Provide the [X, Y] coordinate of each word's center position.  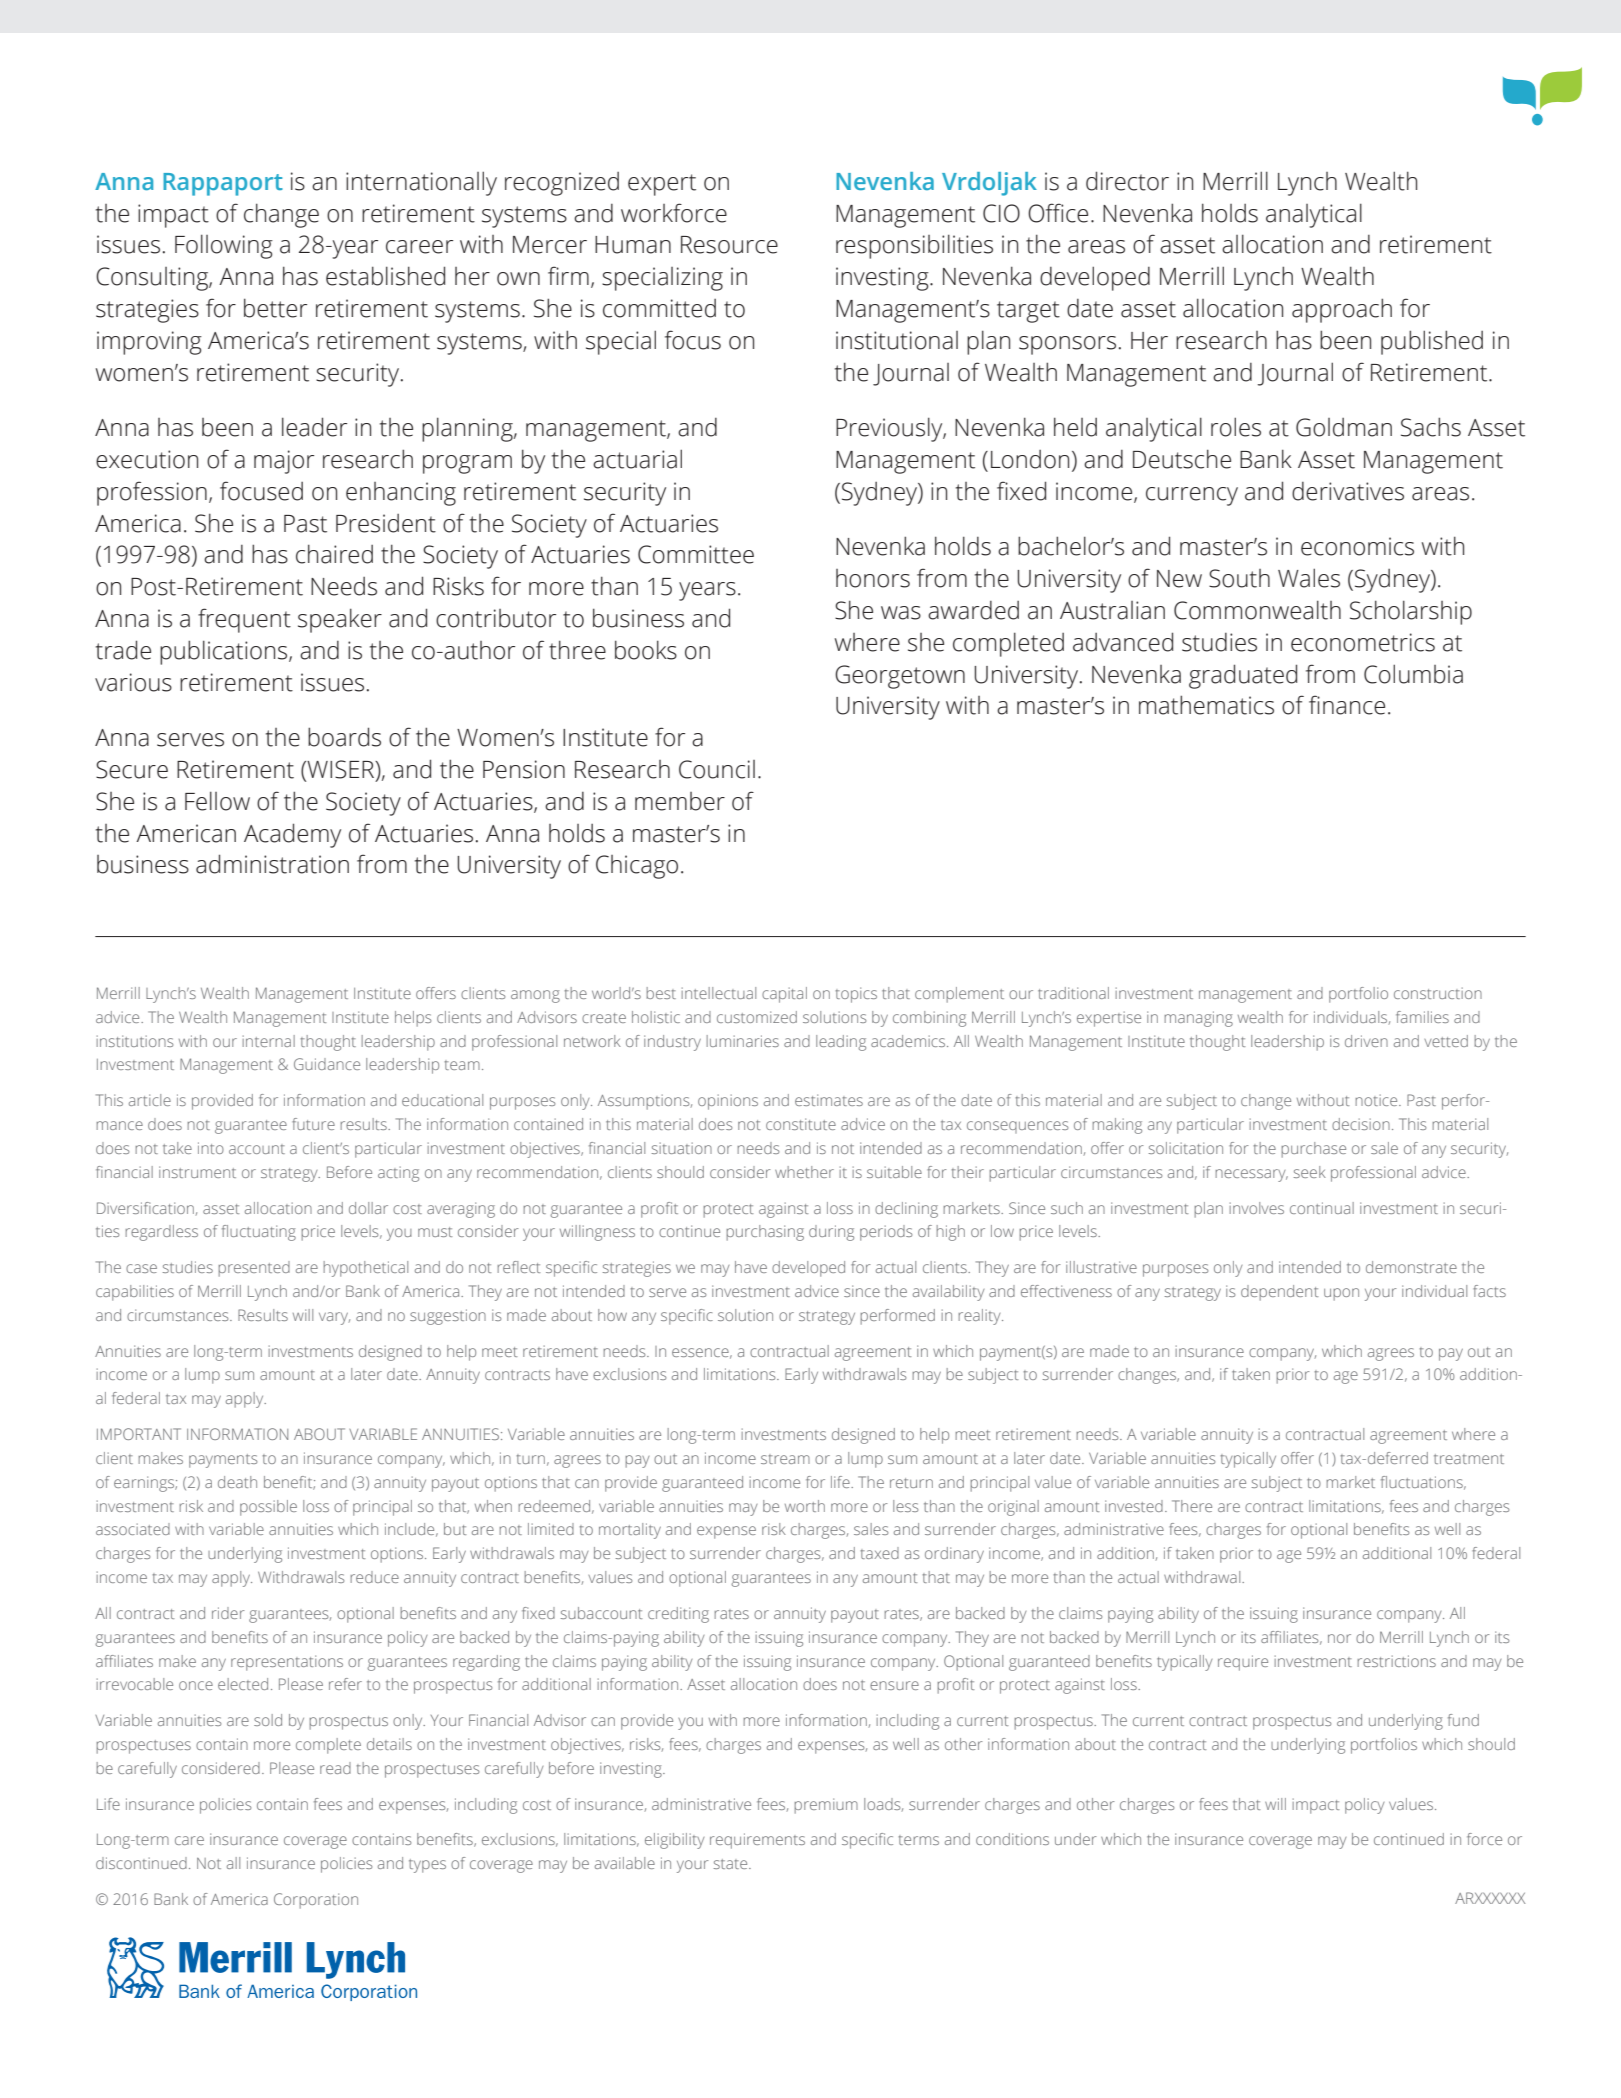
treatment [1469, 1459]
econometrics [1363, 642]
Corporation [316, 1901]
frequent [244, 620]
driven [1366, 1041]
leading [841, 1043]
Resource [729, 245]
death [237, 1482]
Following [224, 246]
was [901, 613]
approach [1342, 310]
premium [826, 1806]
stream [785, 1459]
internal [269, 1041]
